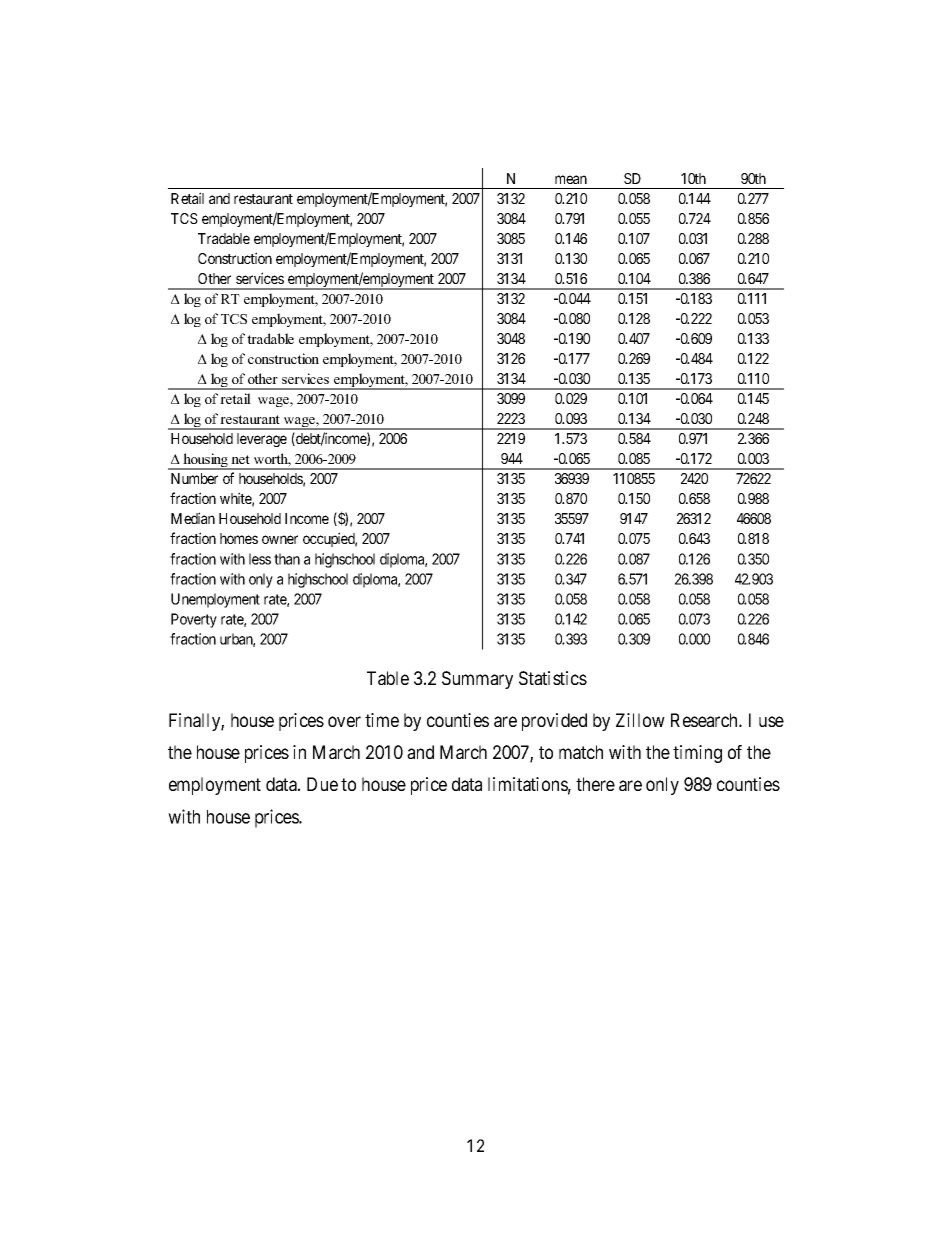  Describe the element at coordinates (697, 754) in the screenshot. I see `timing` at that location.
